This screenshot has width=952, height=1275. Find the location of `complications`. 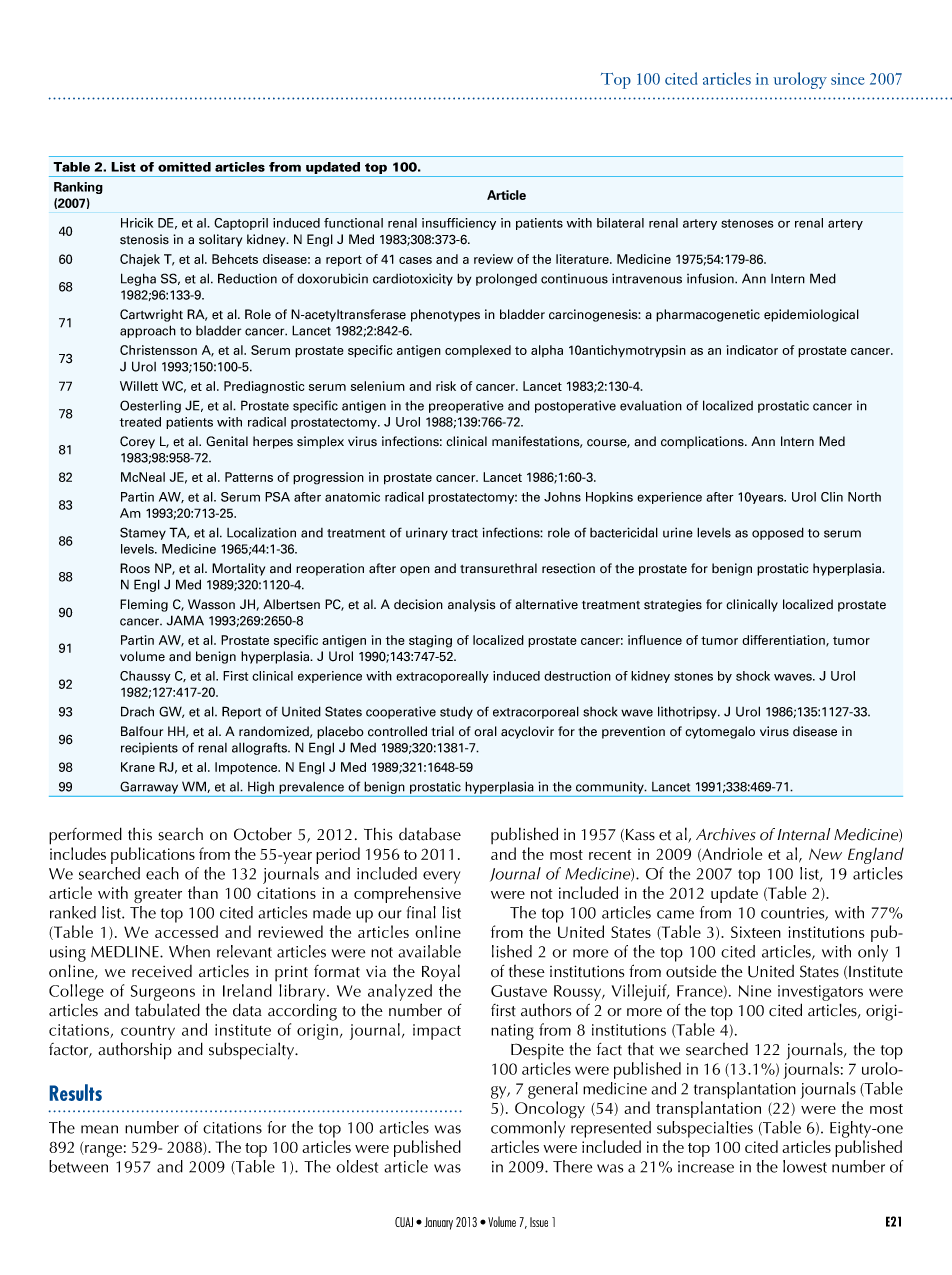

complications is located at coordinates (703, 442).
